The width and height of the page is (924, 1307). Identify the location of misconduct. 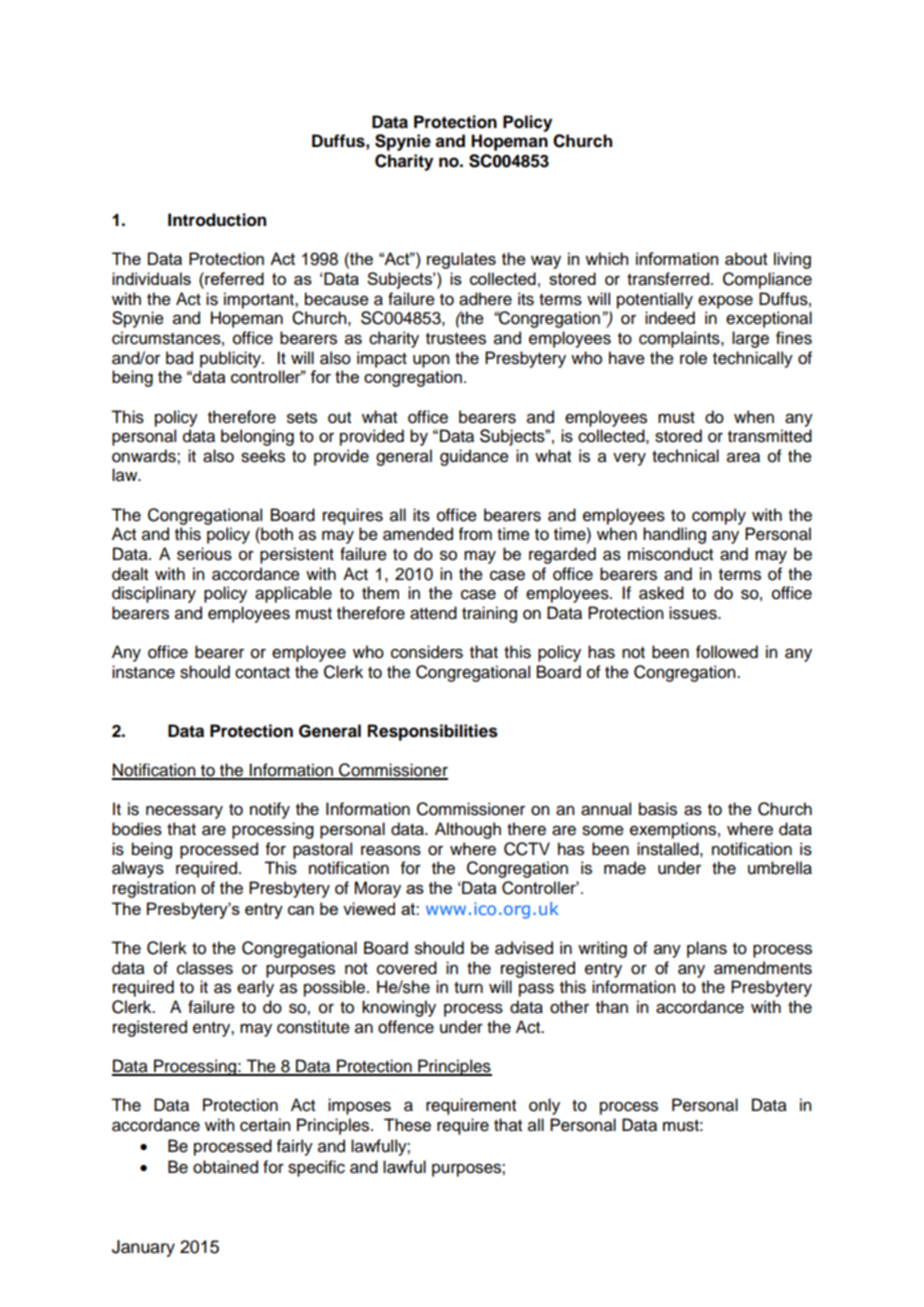
(670, 554).
